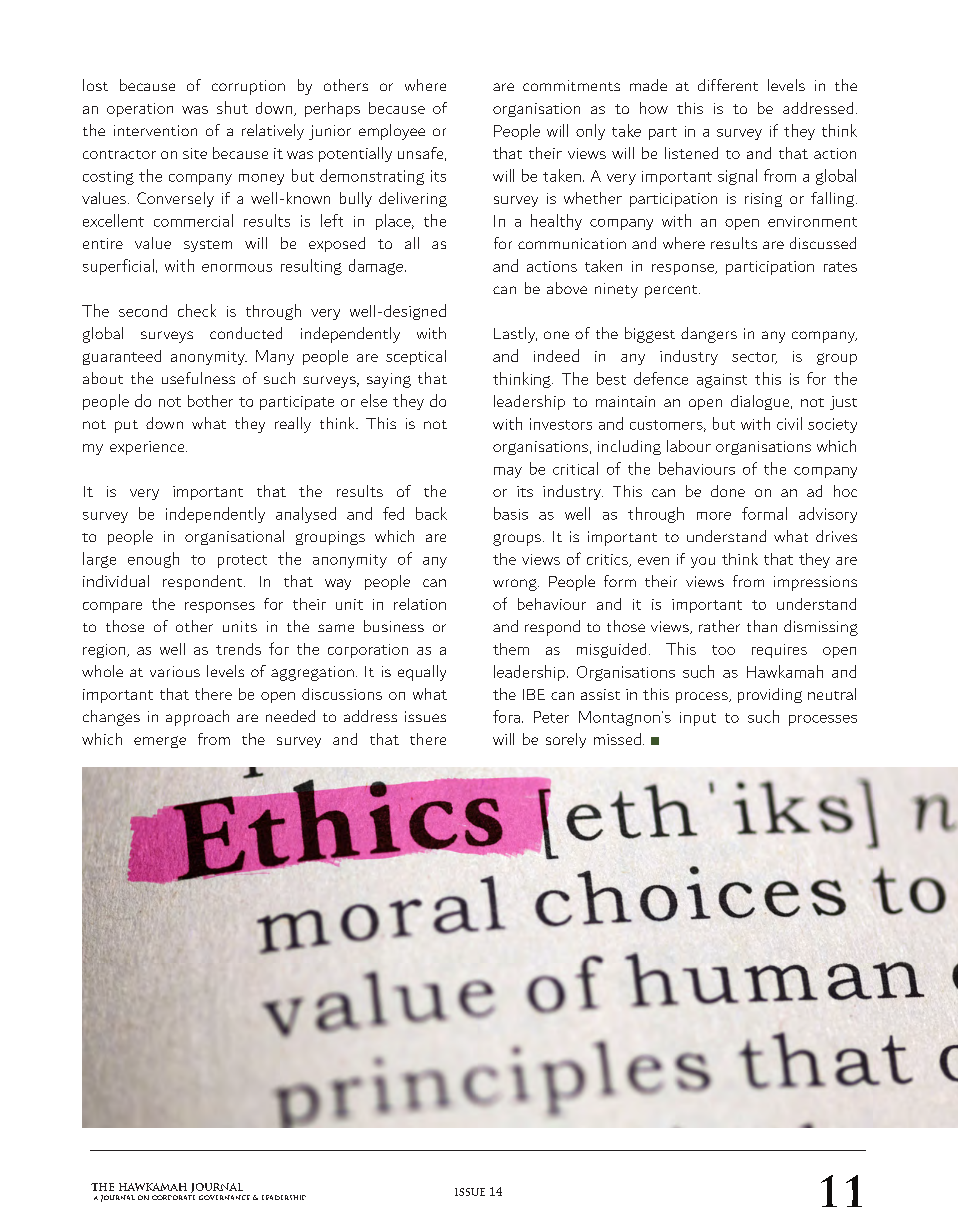 The width and height of the screenshot is (958, 1232). I want to click on different, so click(728, 85).
